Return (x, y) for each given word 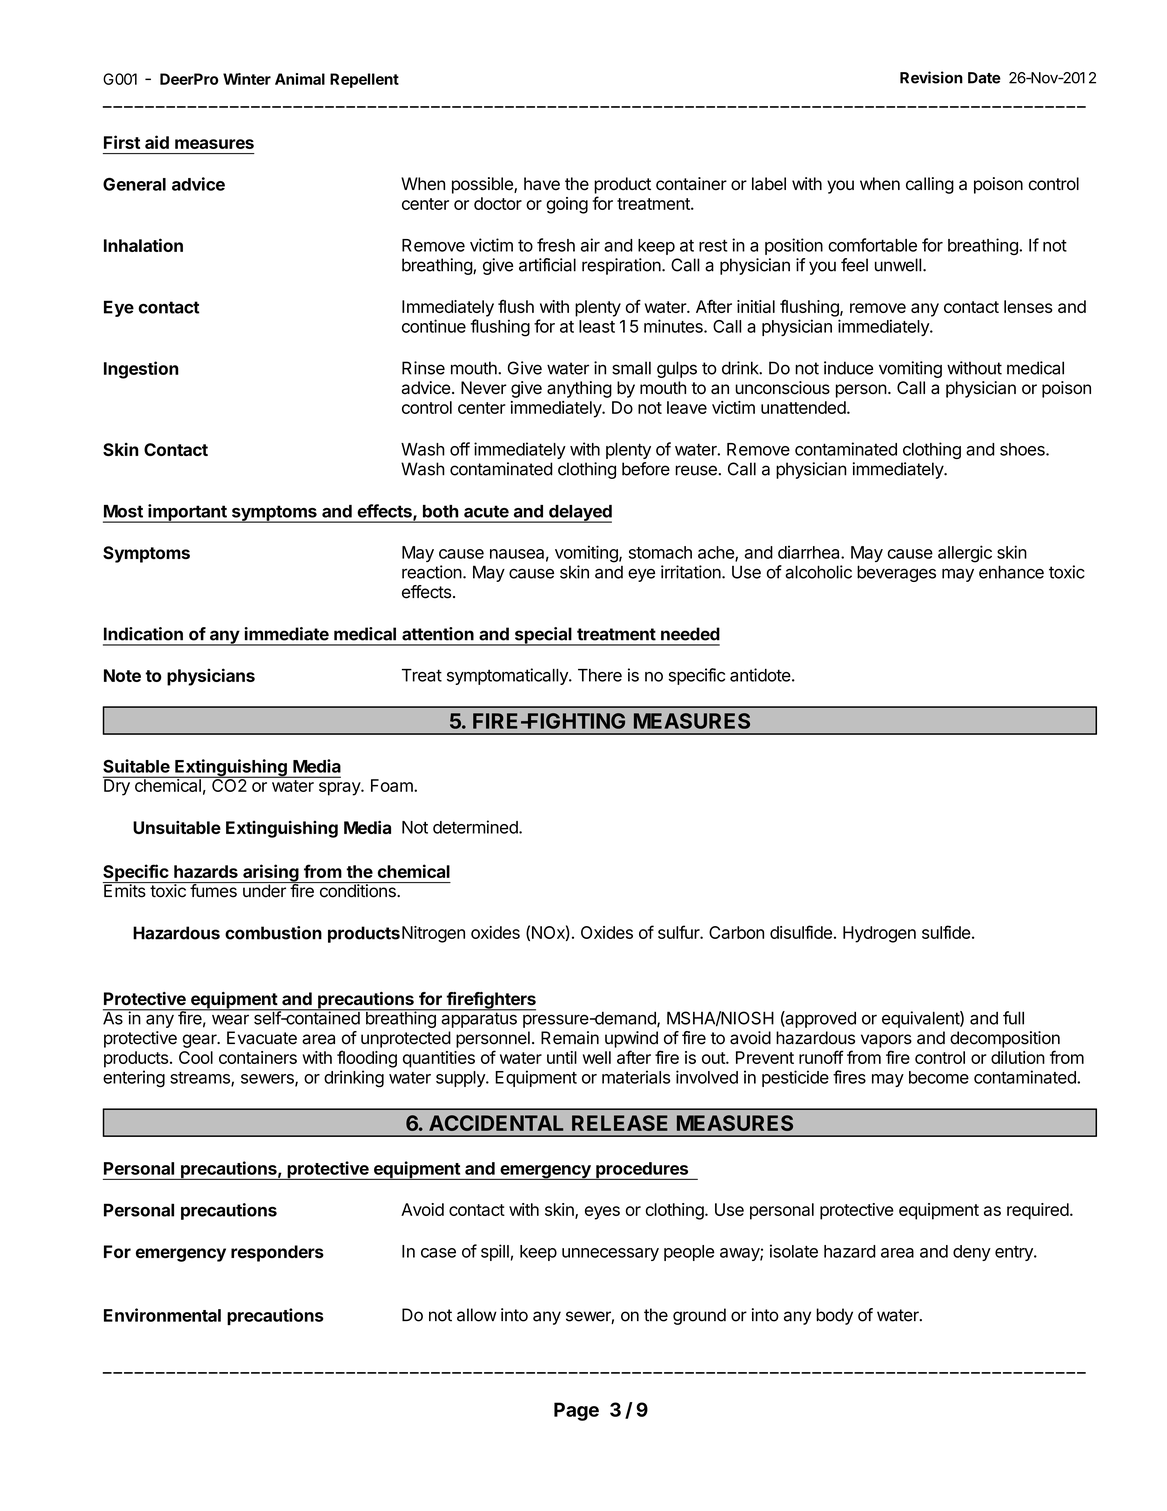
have (542, 184)
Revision (931, 77)
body (834, 1316)
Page (576, 1411)
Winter (247, 79)
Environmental (162, 1315)
